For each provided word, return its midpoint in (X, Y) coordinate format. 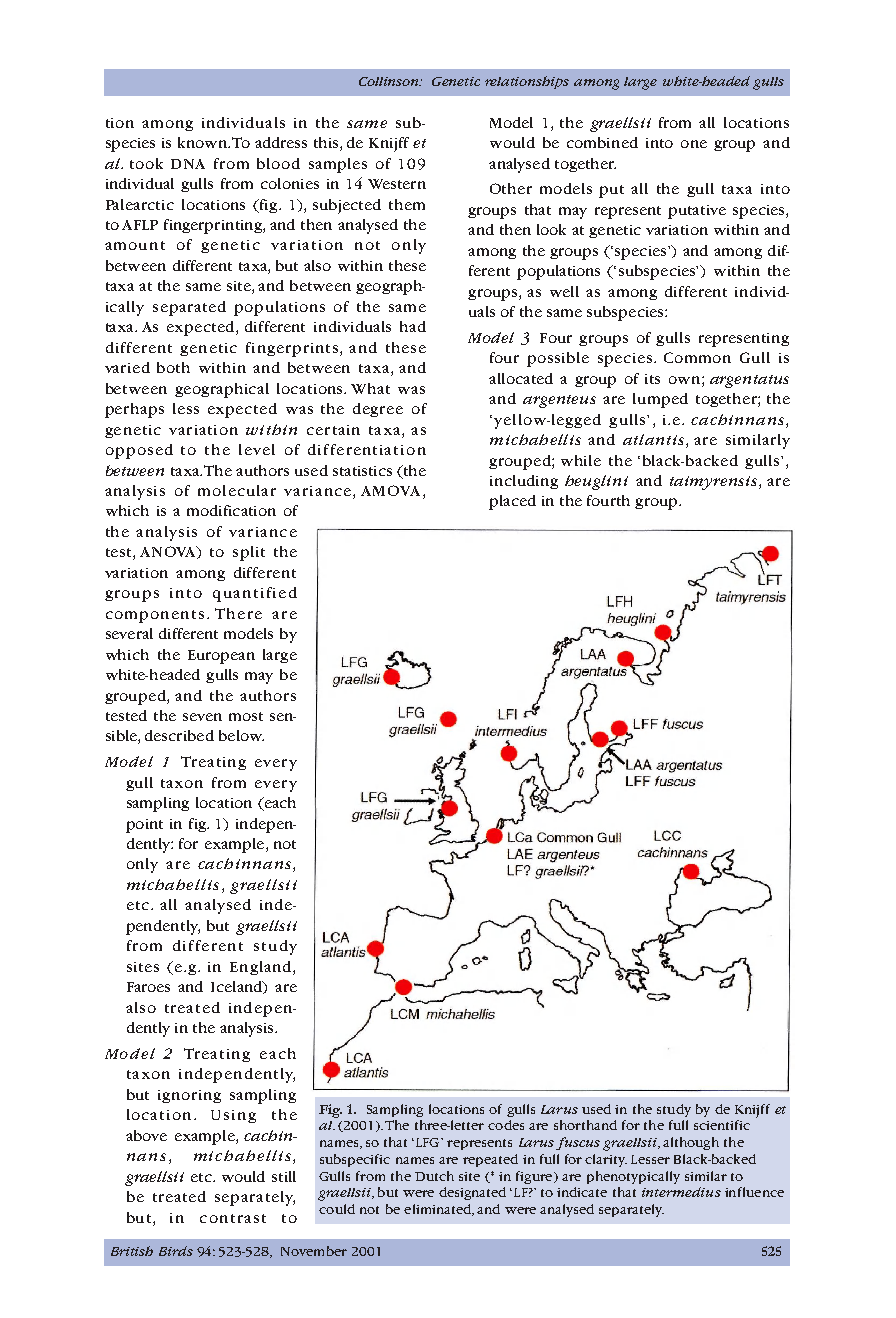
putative (697, 212)
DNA (188, 164)
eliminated (438, 1210)
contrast (233, 1218)
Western (397, 184)
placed (512, 502)
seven (202, 717)
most (246, 716)
